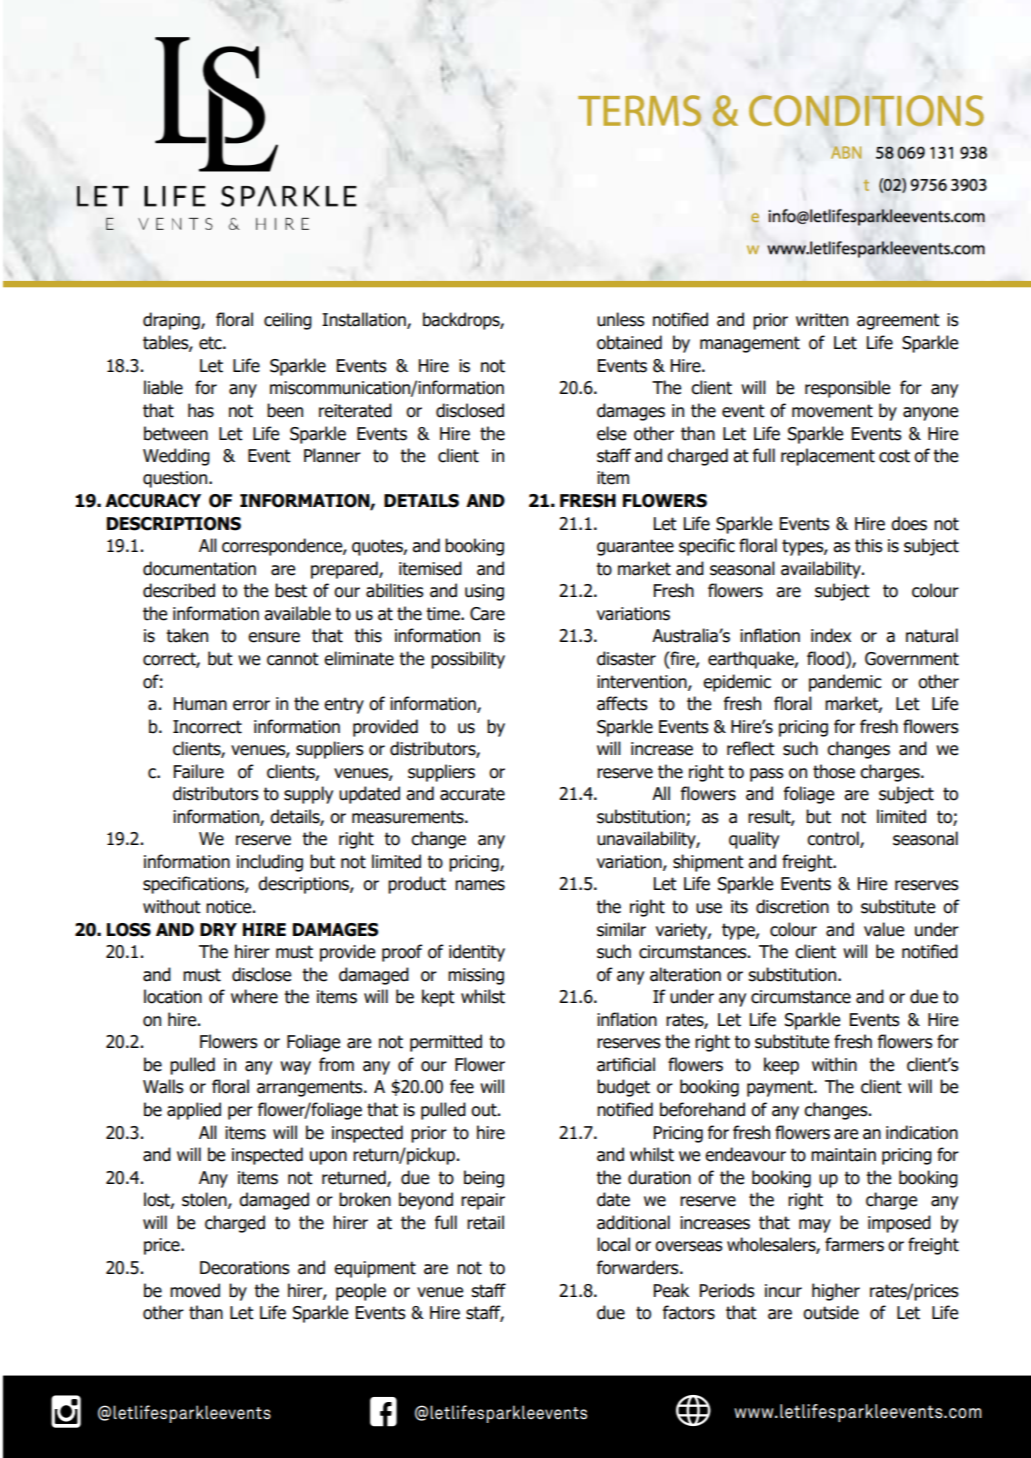 Image resolution: width=1031 pixels, height=1458 pixels. I want to click on higher, so click(836, 1292).
